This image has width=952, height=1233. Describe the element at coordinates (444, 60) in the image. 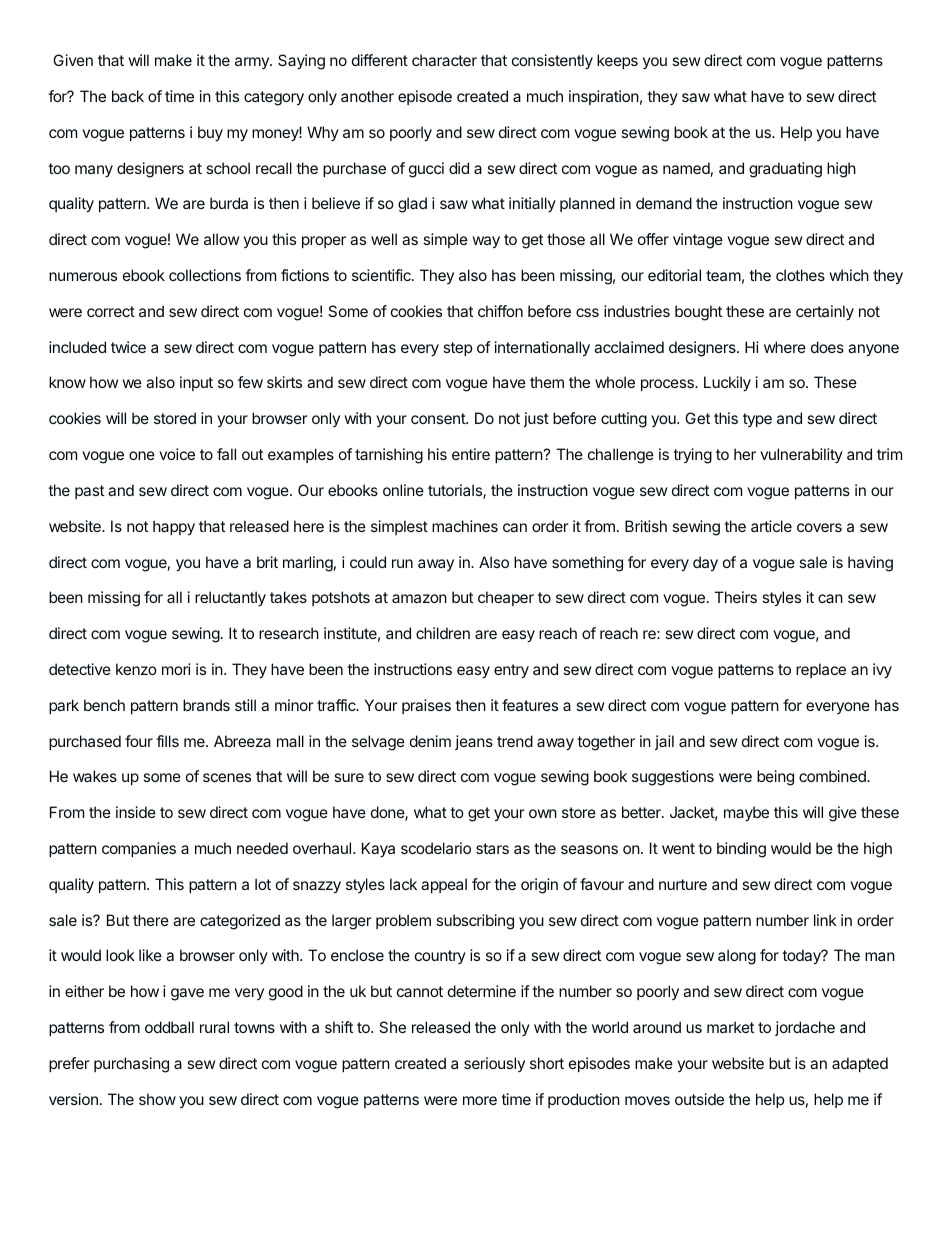

I see `character` at that location.
